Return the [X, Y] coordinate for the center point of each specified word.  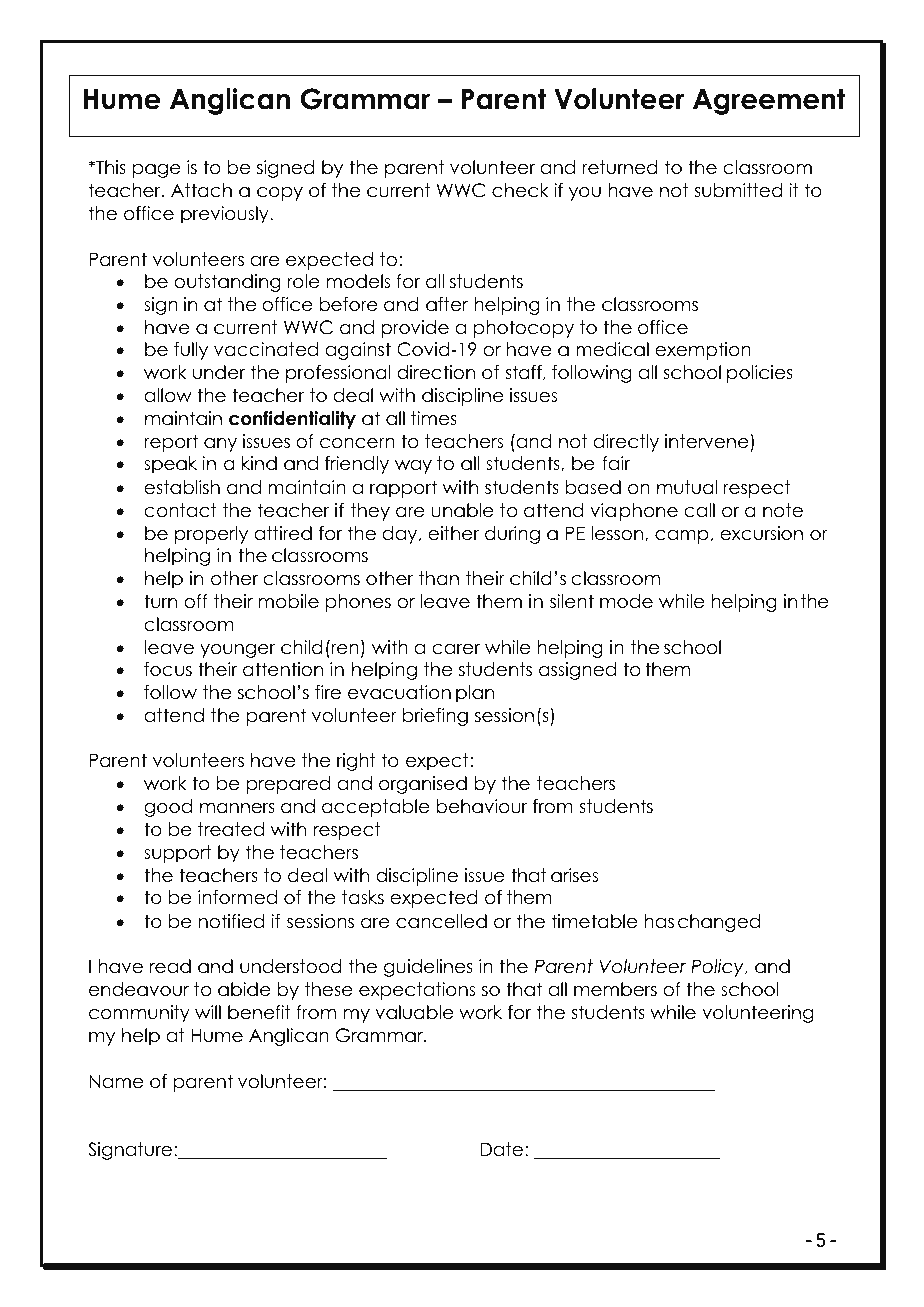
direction [436, 372]
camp [682, 537]
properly [211, 535]
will [208, 1012]
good [168, 808]
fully [191, 351]
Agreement [769, 101]
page [157, 171]
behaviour [482, 806]
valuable [414, 1012]
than [439, 578]
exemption [703, 351]
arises [574, 875]
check [520, 190]
